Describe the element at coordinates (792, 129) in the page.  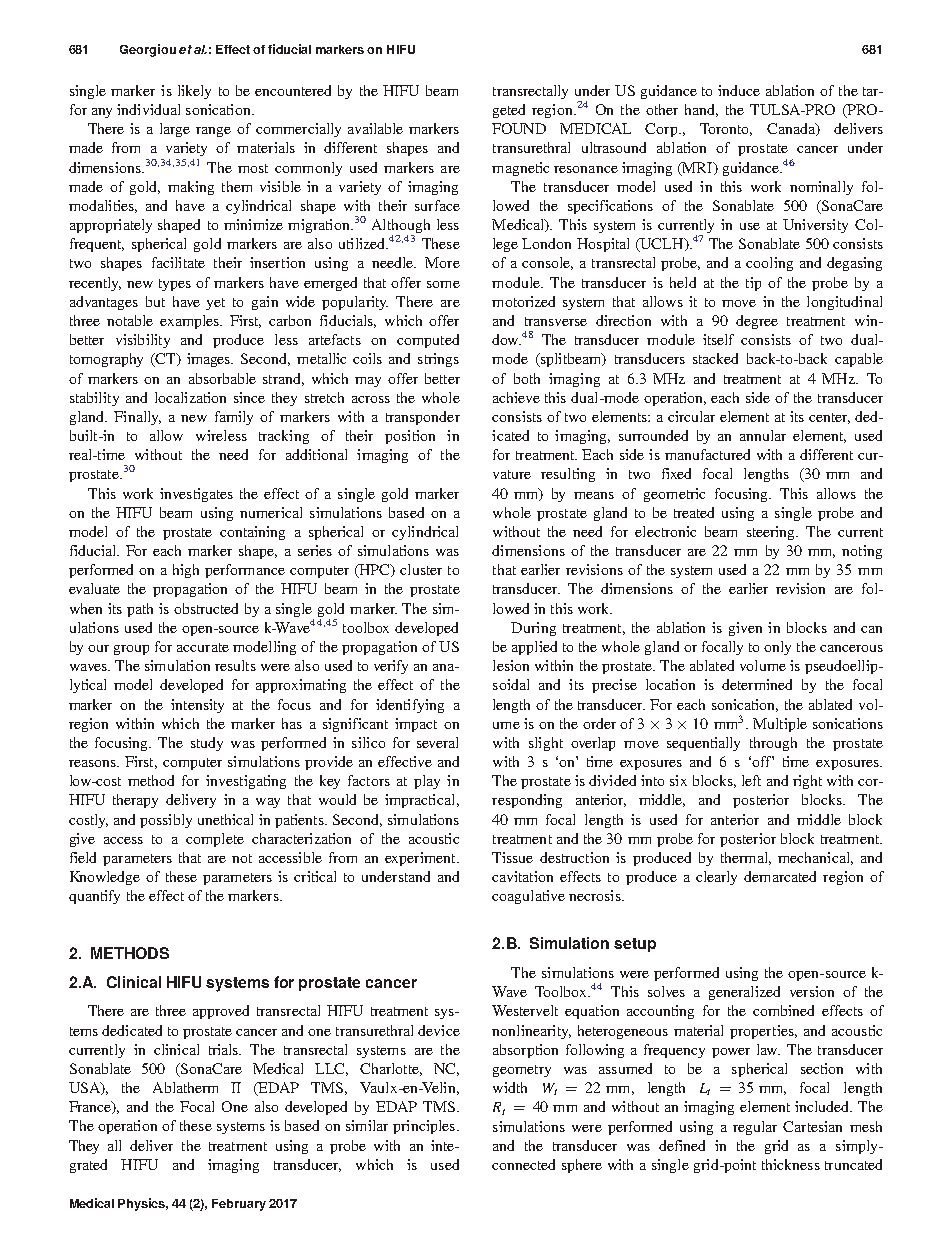
I see `Canada` at that location.
